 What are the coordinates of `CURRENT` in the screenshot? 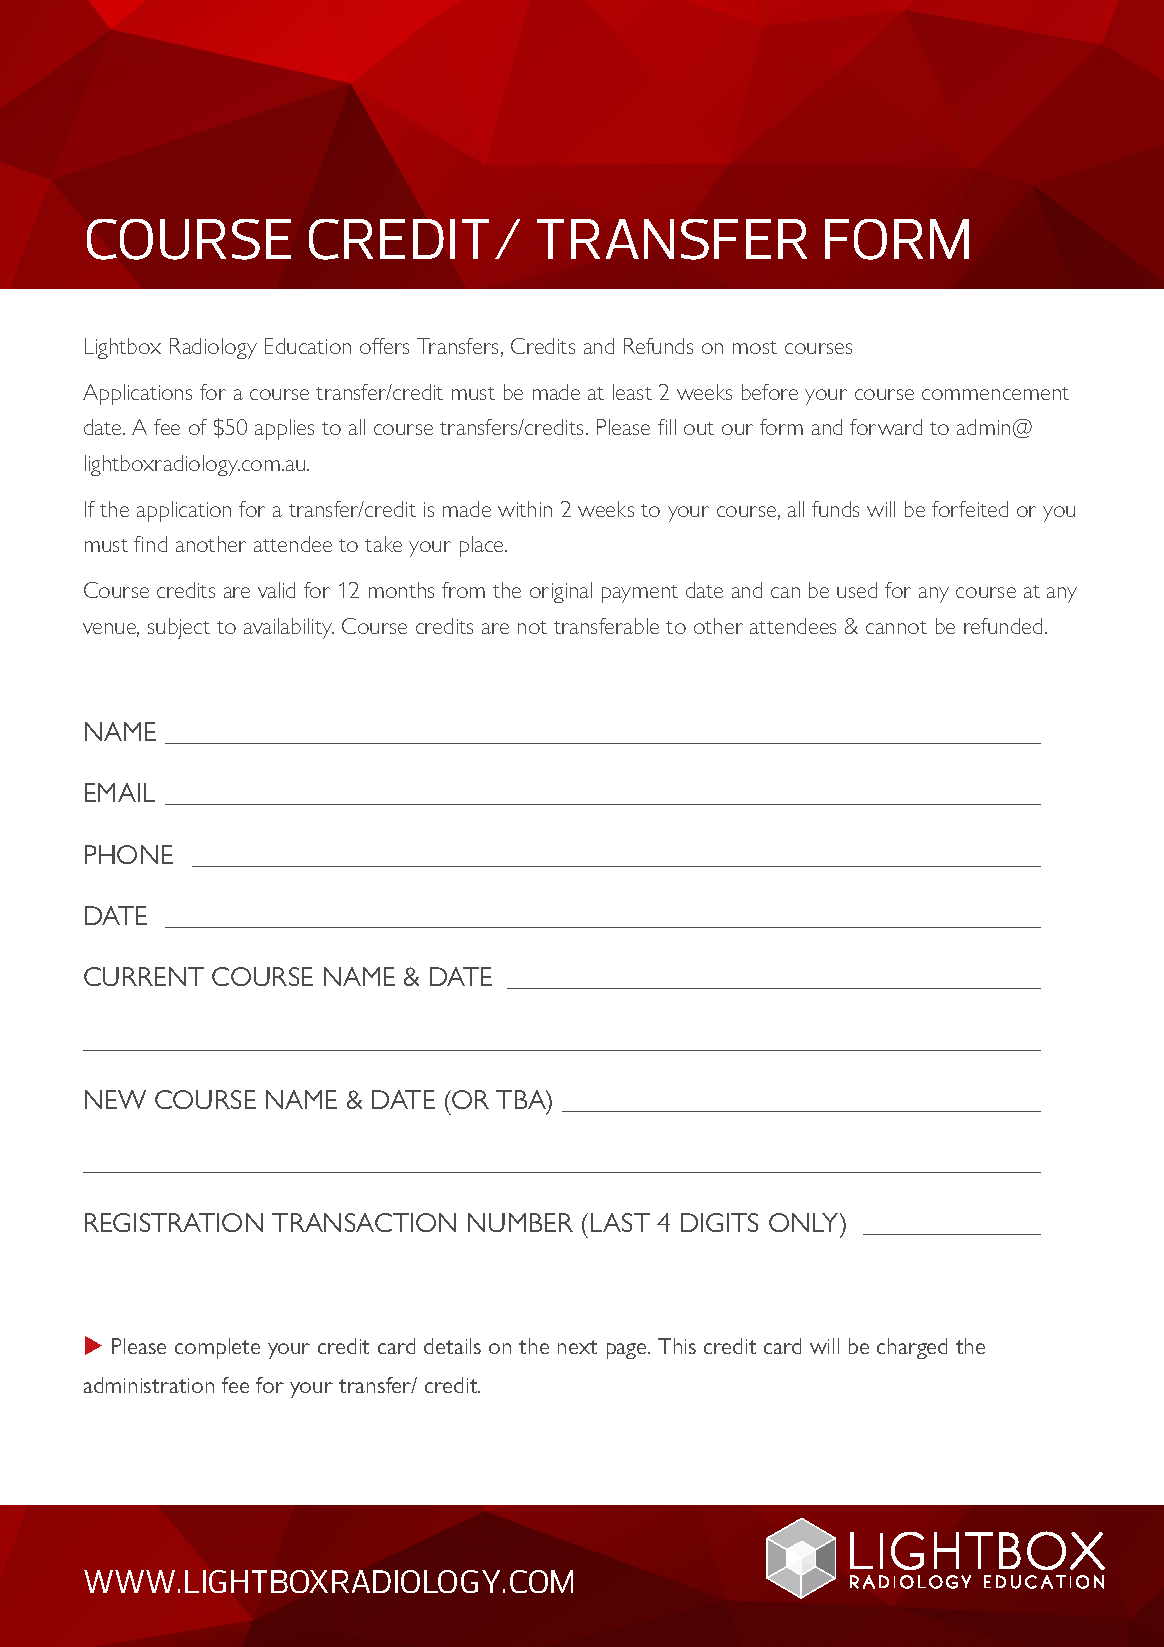 It's located at (144, 976).
